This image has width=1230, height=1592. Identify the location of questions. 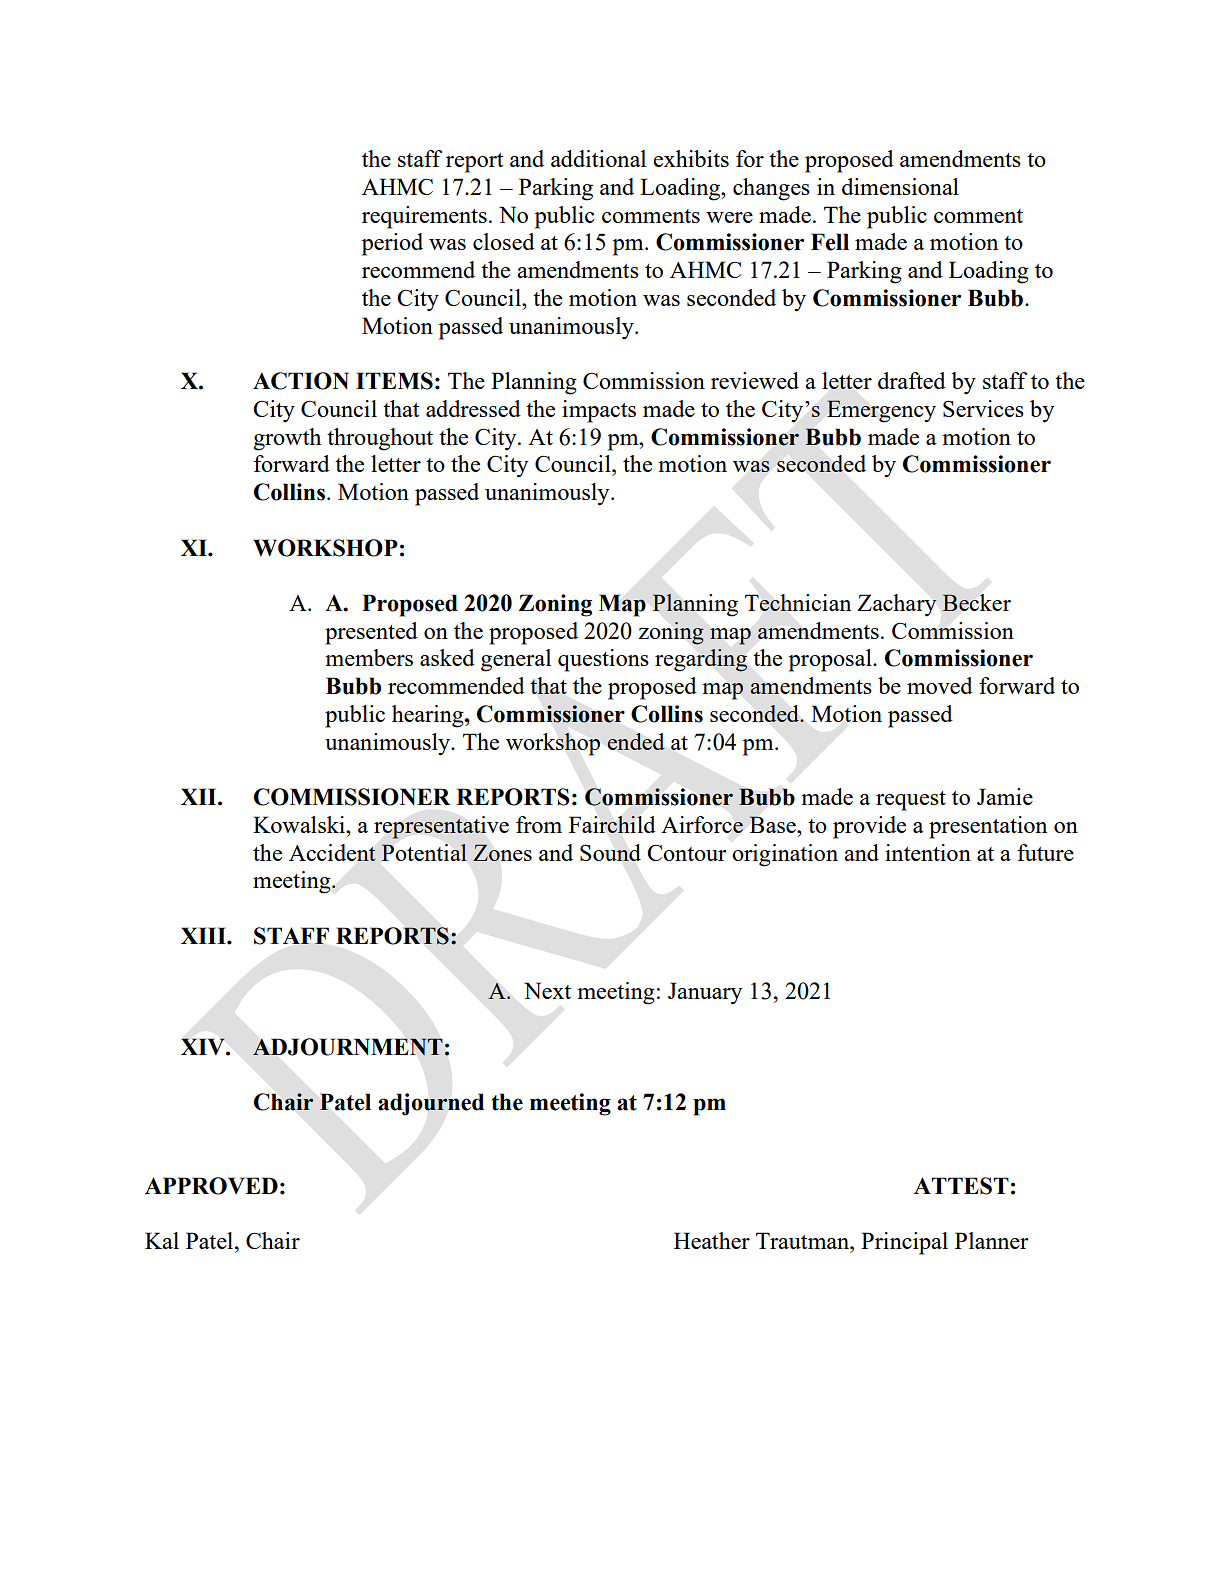
(603, 660).
